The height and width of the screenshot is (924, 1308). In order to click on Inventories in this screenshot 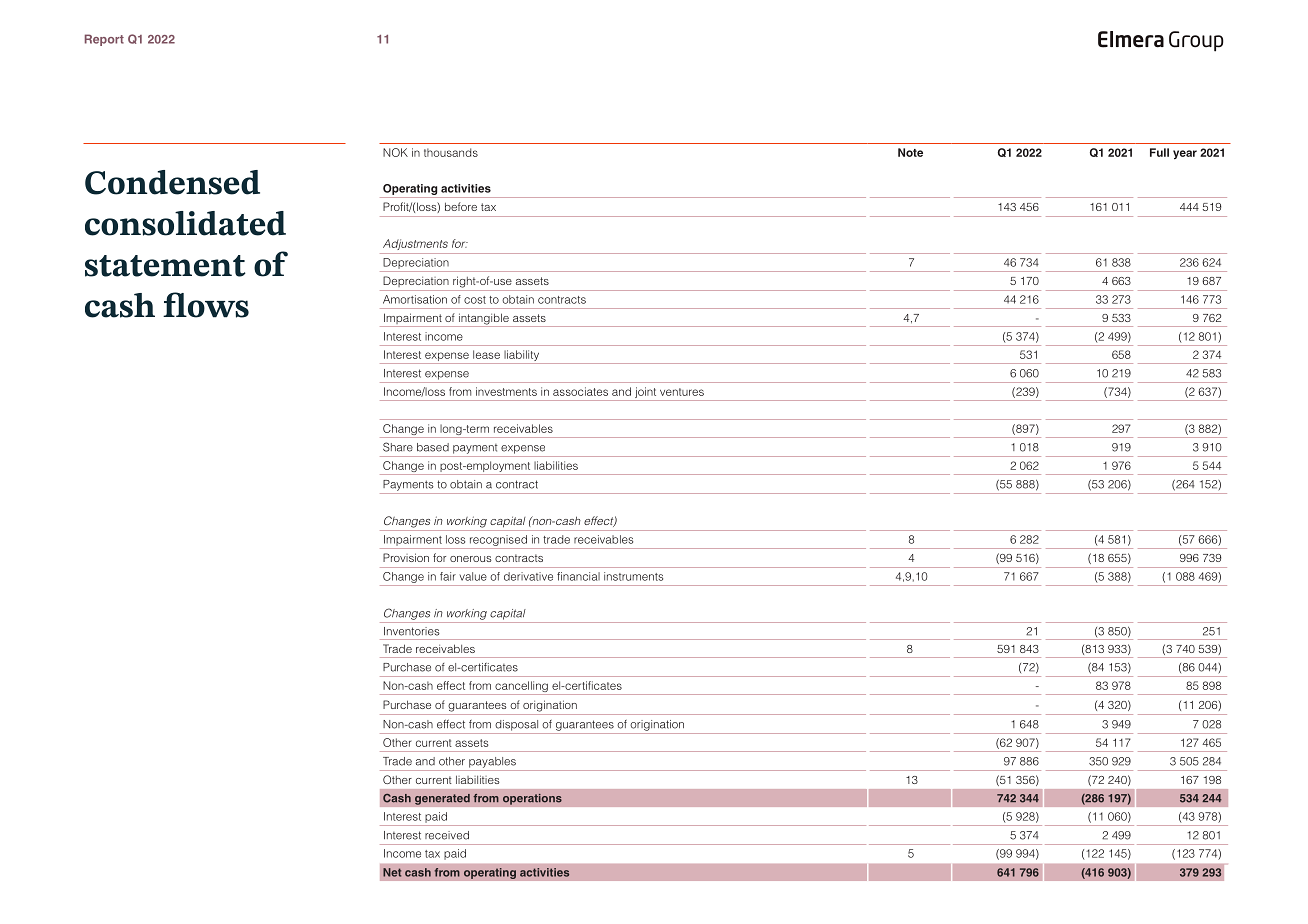, I will do `click(411, 631)`.
